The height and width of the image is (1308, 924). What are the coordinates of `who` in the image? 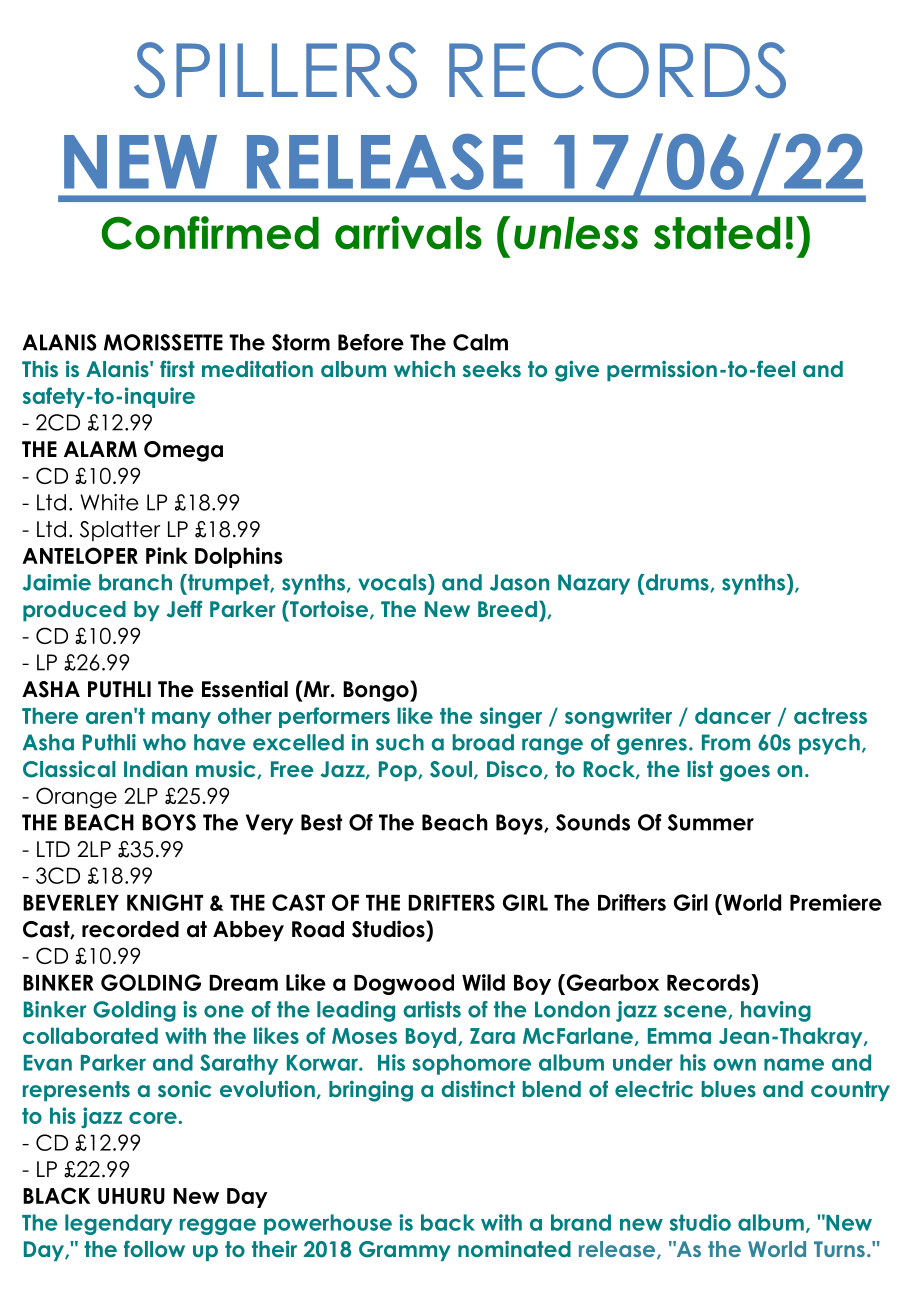 It's located at (164, 742).
